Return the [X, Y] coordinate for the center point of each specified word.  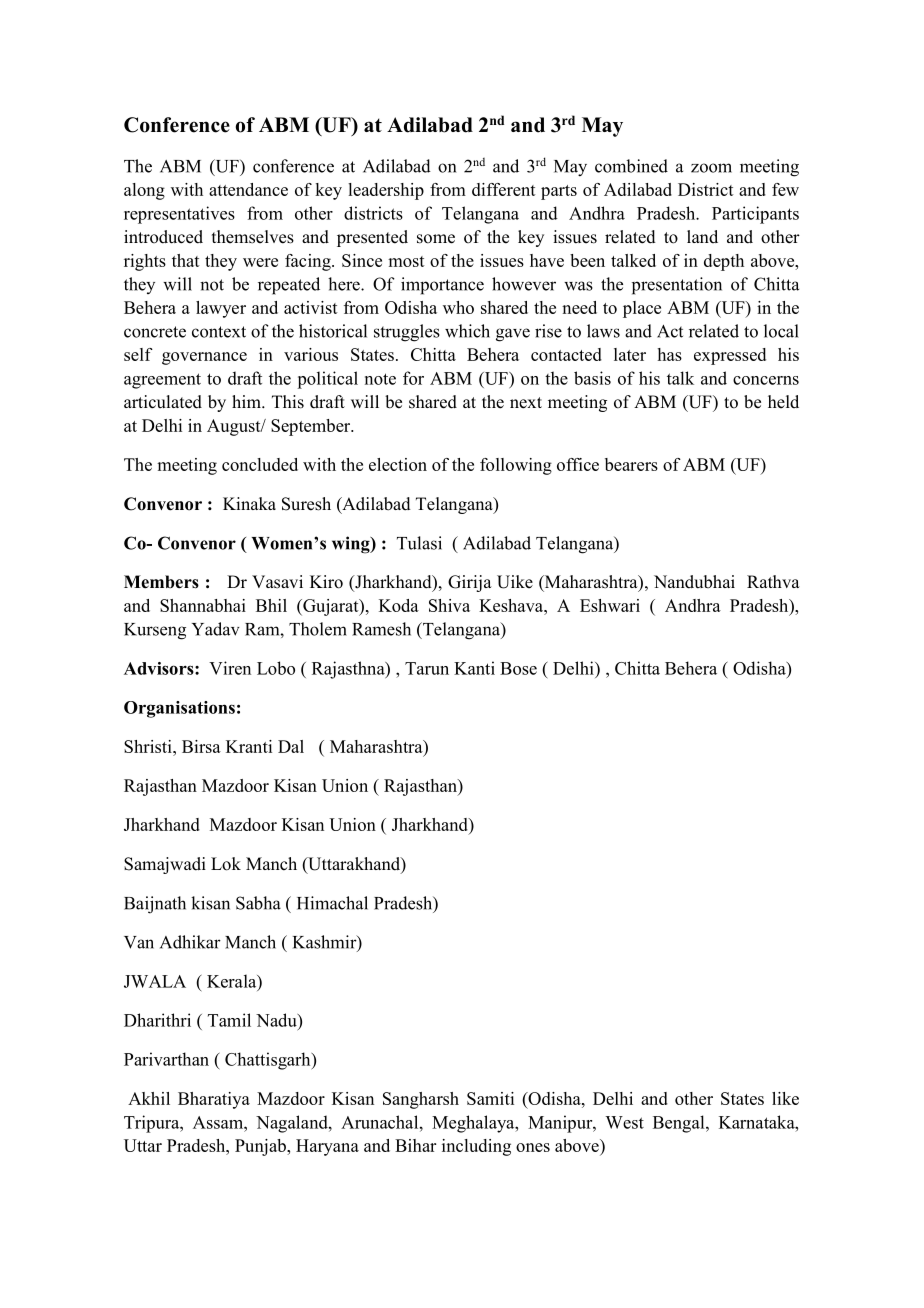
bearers [631, 464]
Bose [518, 668]
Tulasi [419, 543]
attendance [248, 189]
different [504, 189]
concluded [260, 464]
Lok [226, 864]
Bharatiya [214, 1100]
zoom [711, 168]
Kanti [474, 668]
